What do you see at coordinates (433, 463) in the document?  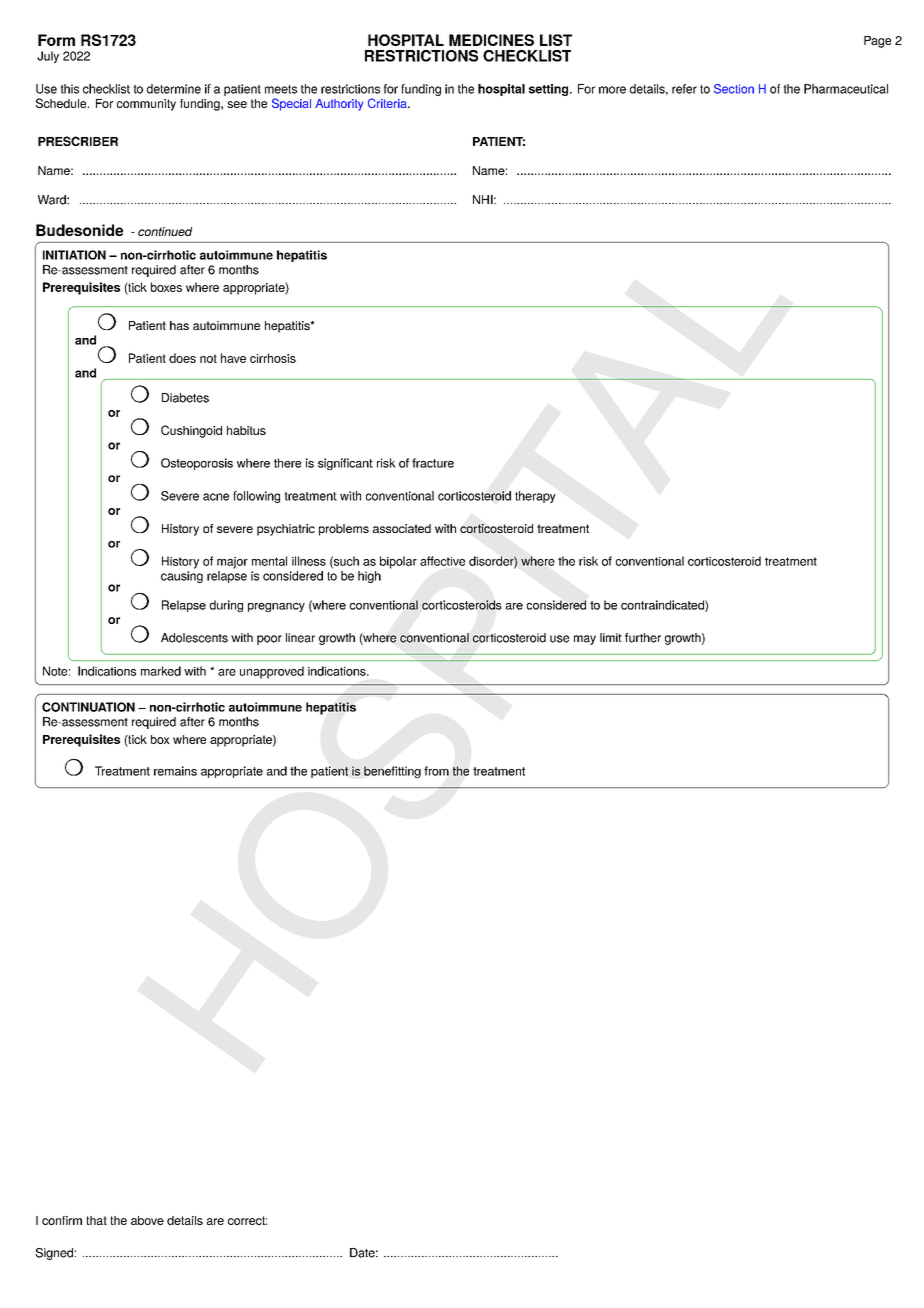 I see `fracture` at bounding box center [433, 463].
